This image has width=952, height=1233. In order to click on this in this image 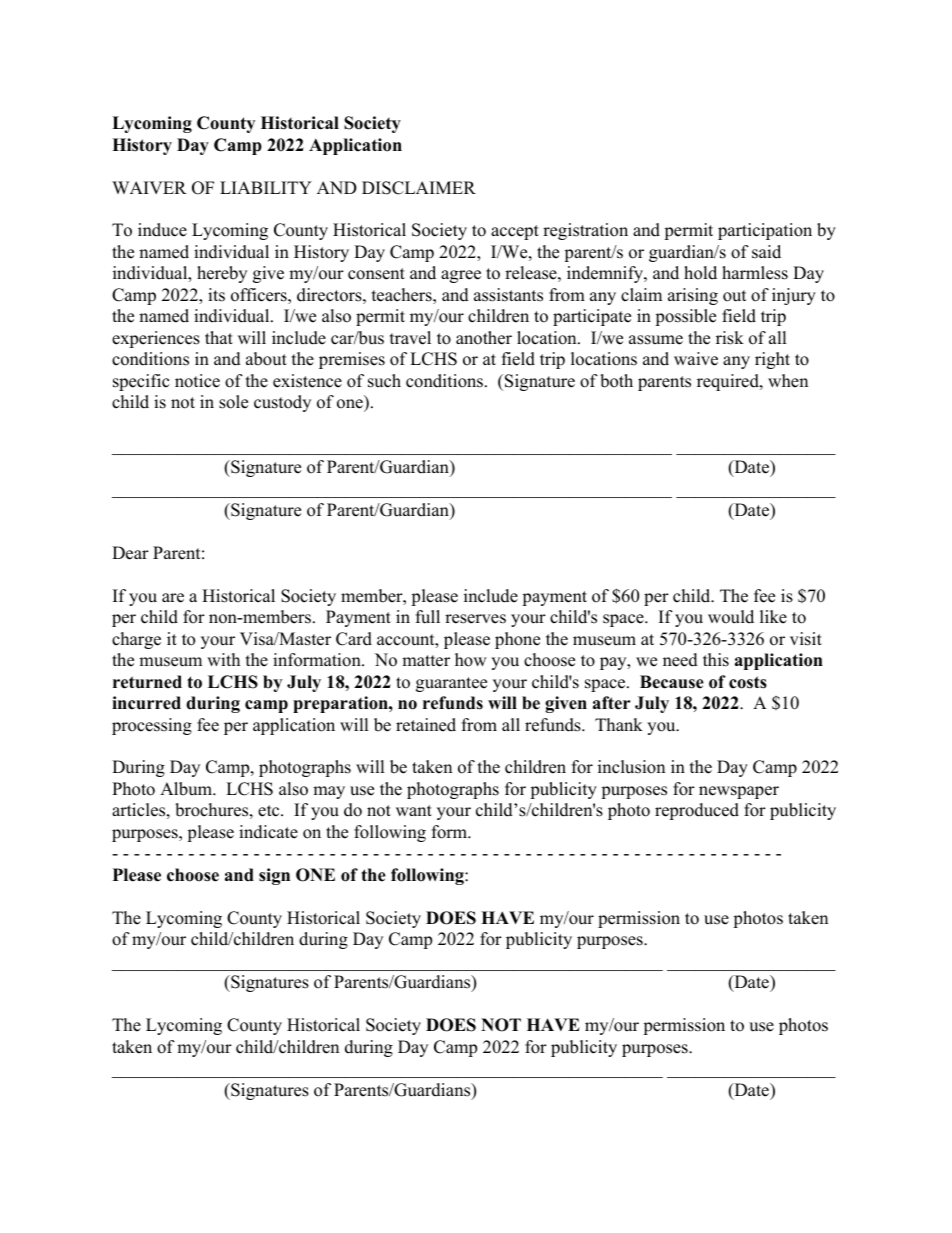, I will do `click(716, 660)`.
